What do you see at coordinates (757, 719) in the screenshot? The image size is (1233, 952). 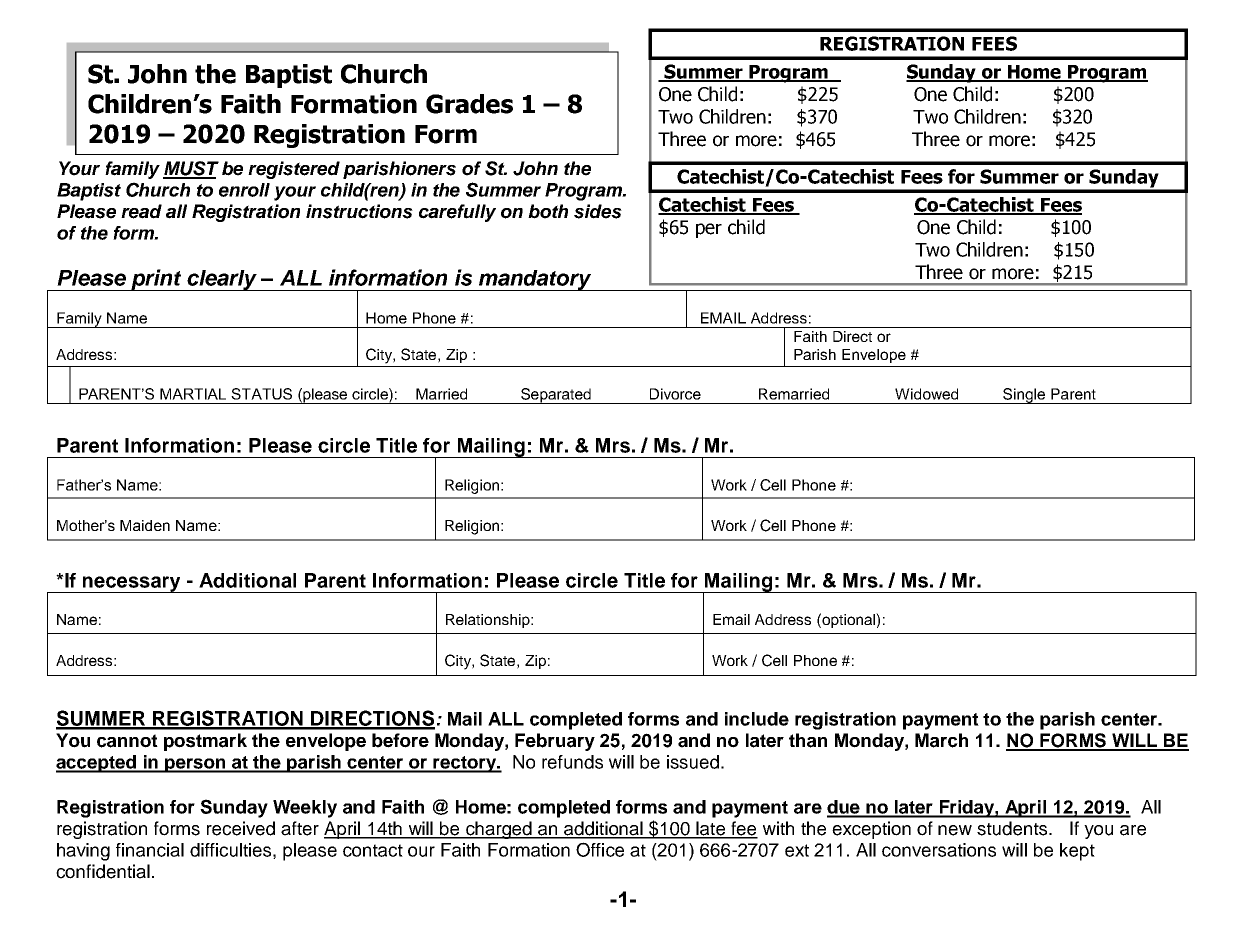 I see `include` at bounding box center [757, 719].
